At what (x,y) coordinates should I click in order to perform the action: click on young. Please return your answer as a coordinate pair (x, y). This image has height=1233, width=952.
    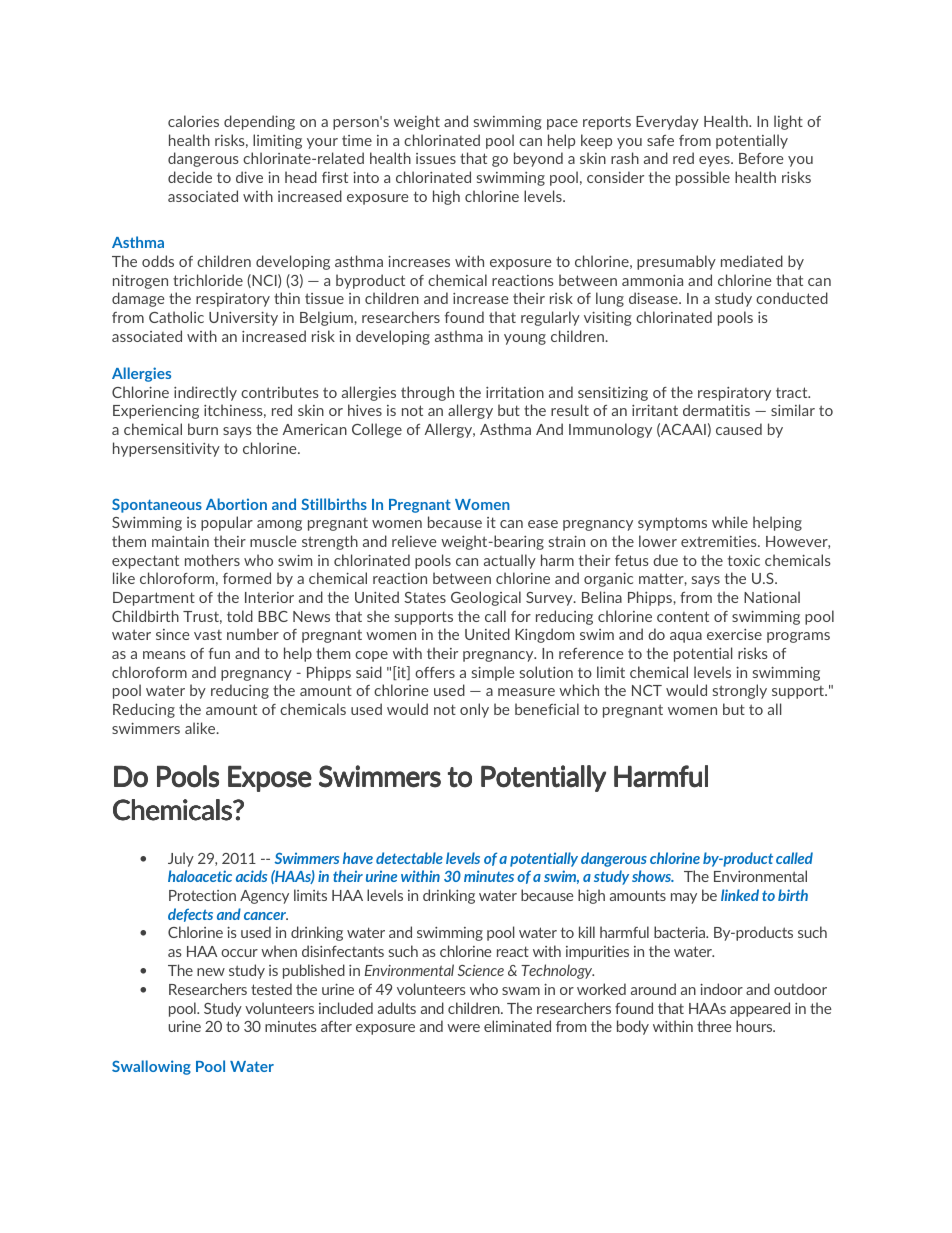
    Looking at the image, I should click on (525, 339).
